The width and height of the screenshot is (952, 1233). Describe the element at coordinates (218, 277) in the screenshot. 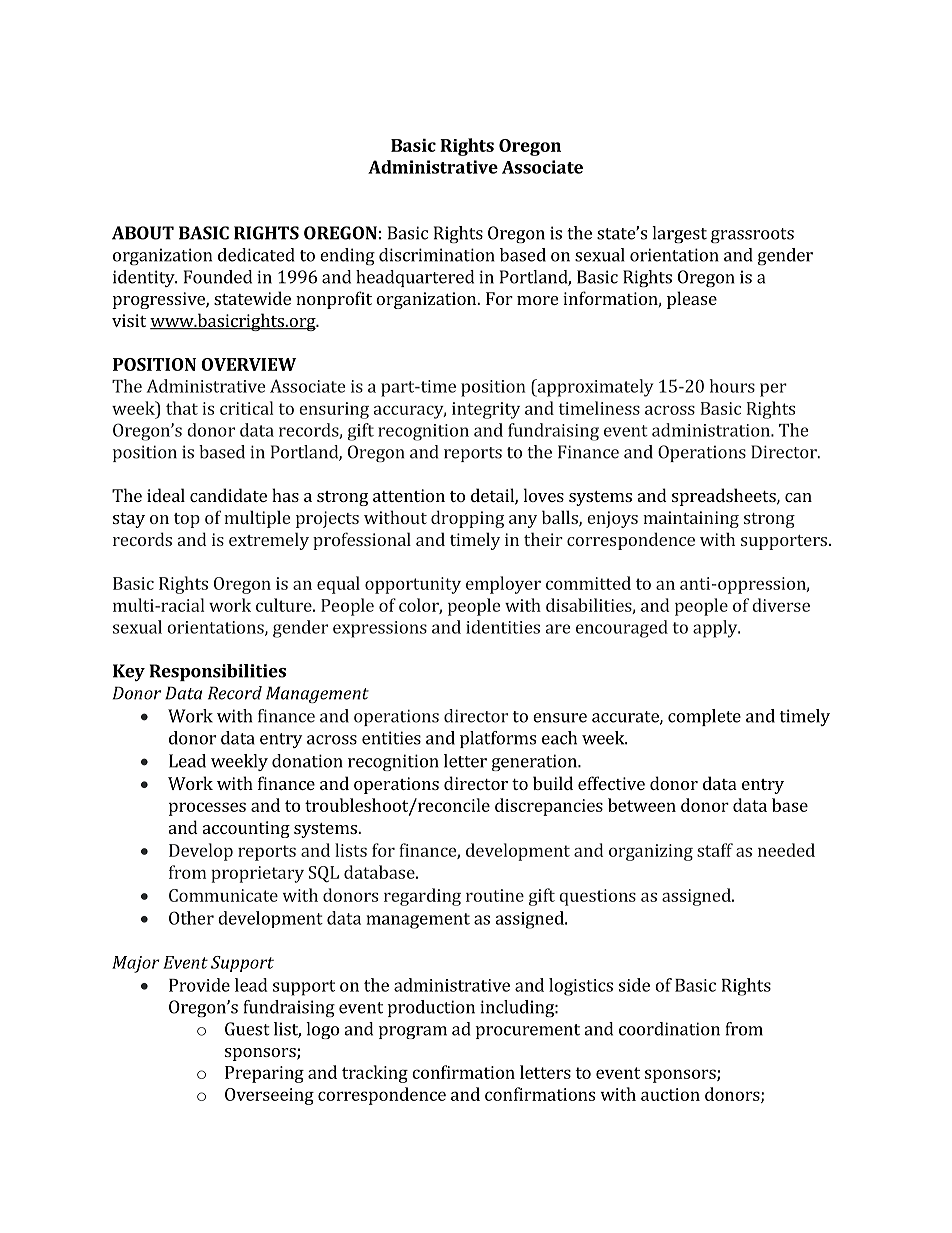

I see `Founded` at that location.
